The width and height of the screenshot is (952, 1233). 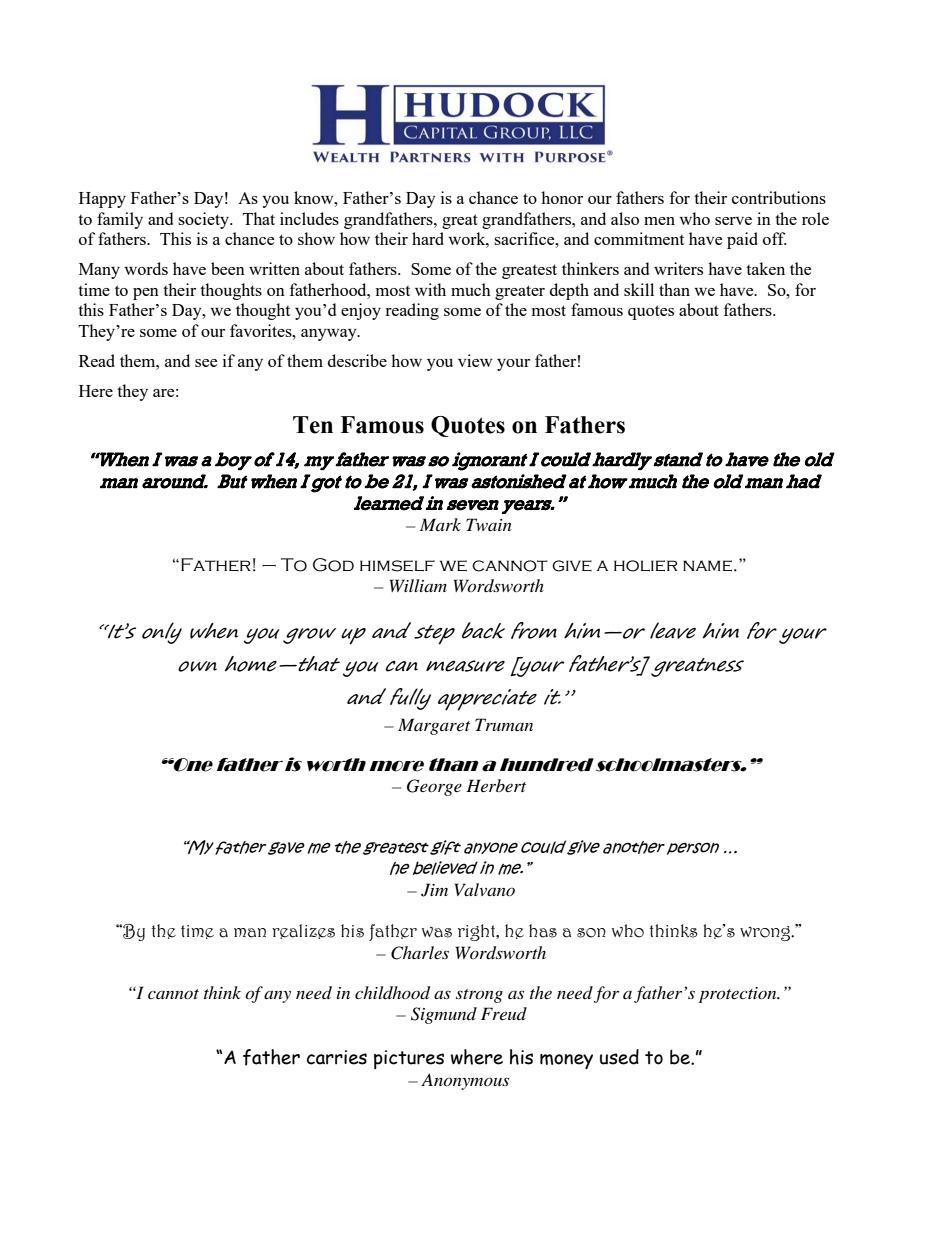 What do you see at coordinates (418, 585) in the screenshot?
I see `William` at bounding box center [418, 585].
